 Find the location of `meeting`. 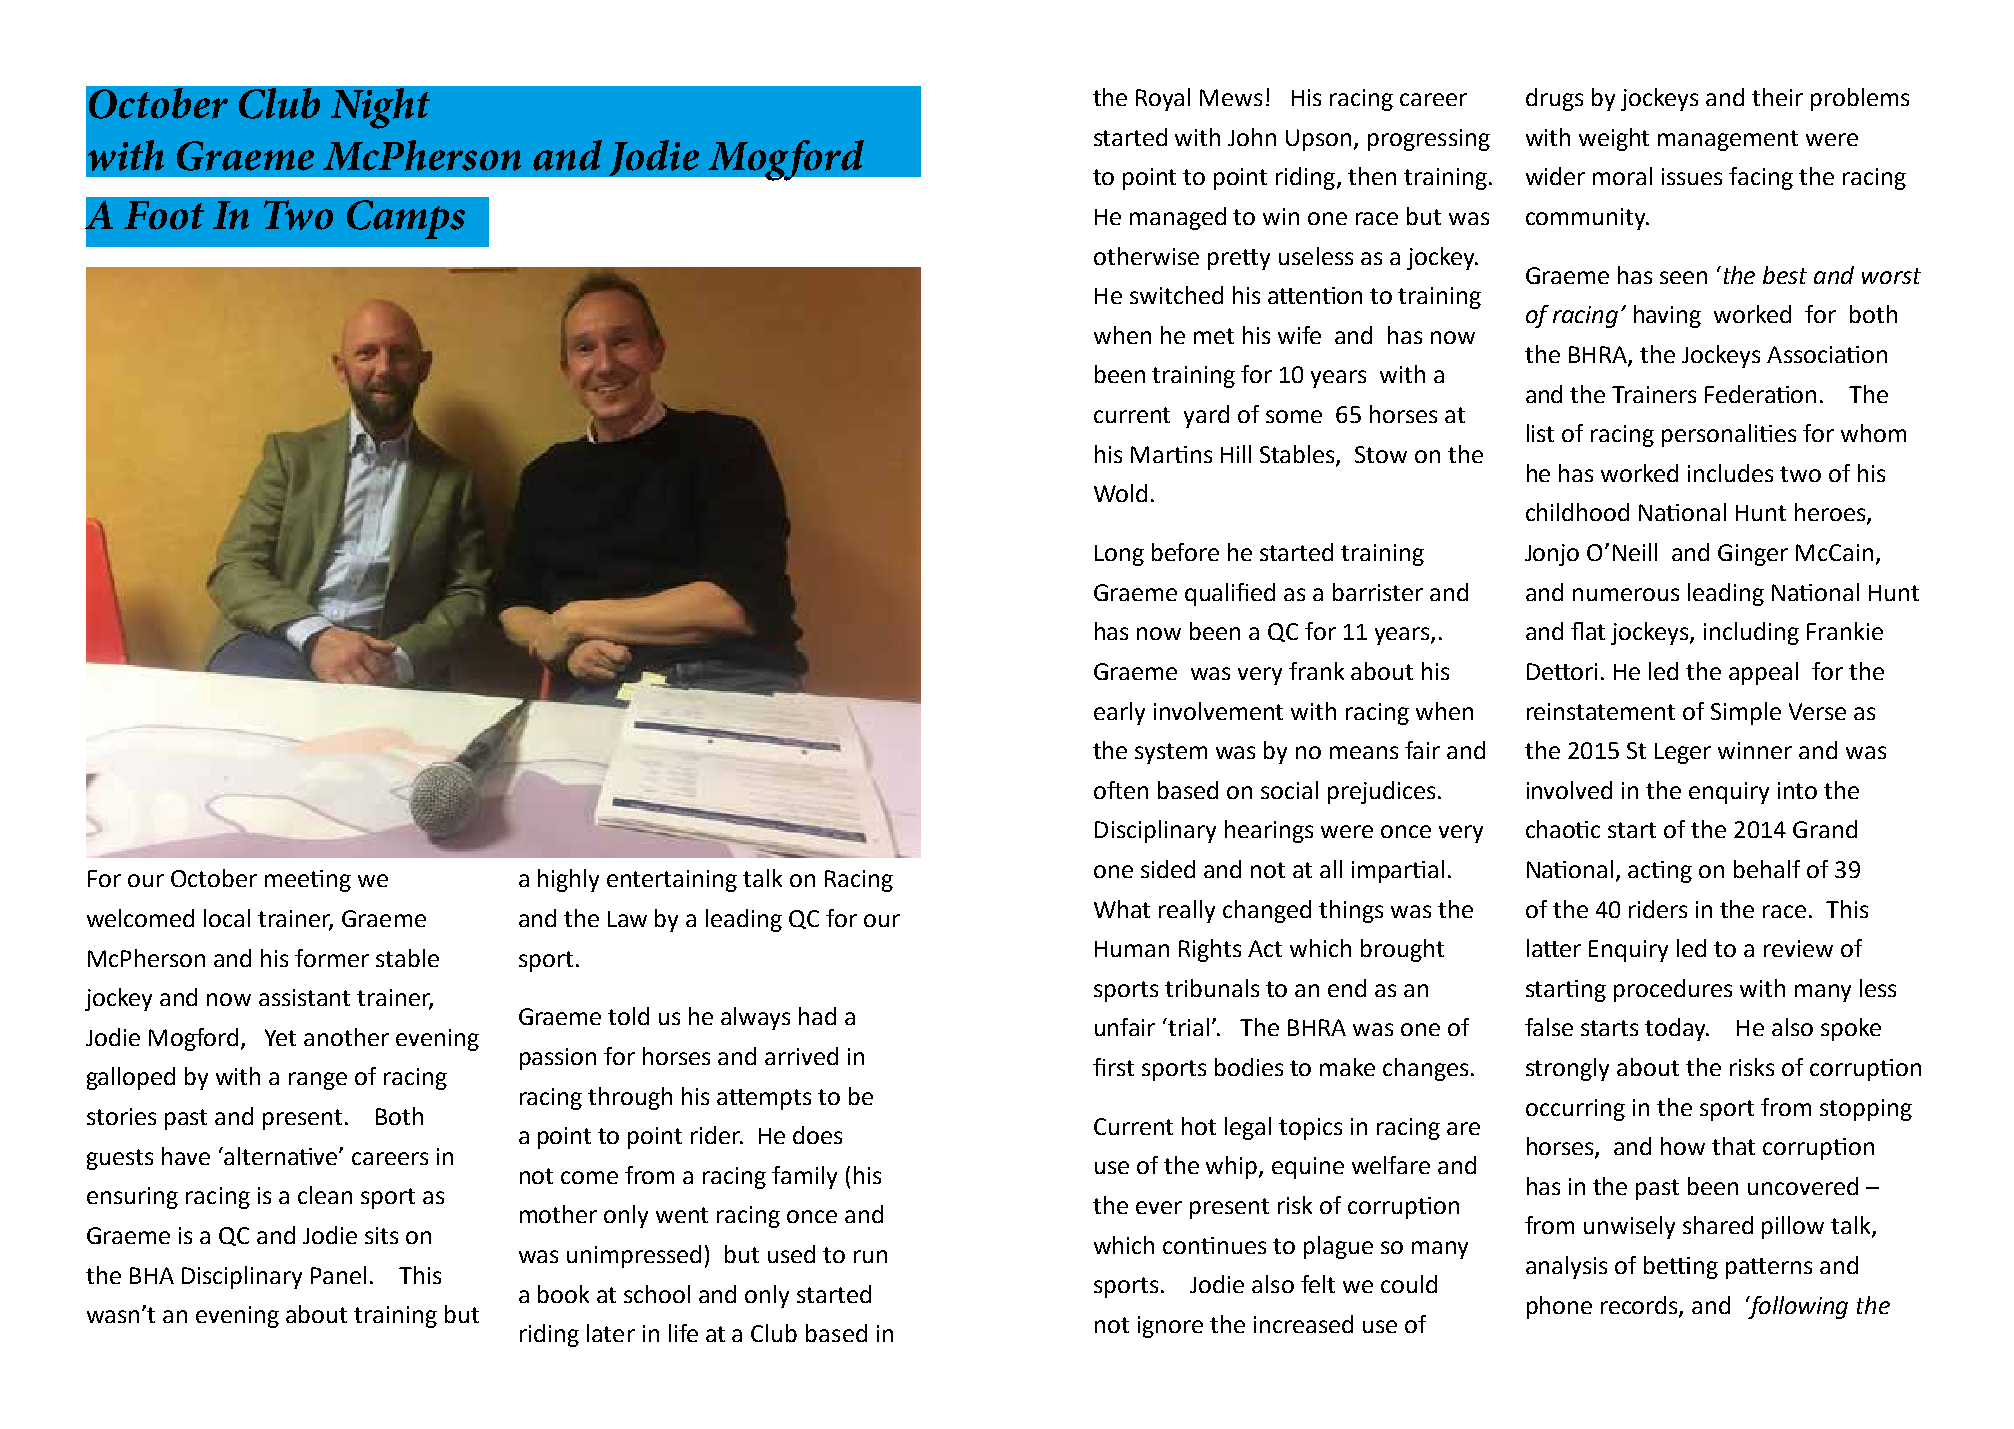

meeting is located at coordinates (308, 881).
